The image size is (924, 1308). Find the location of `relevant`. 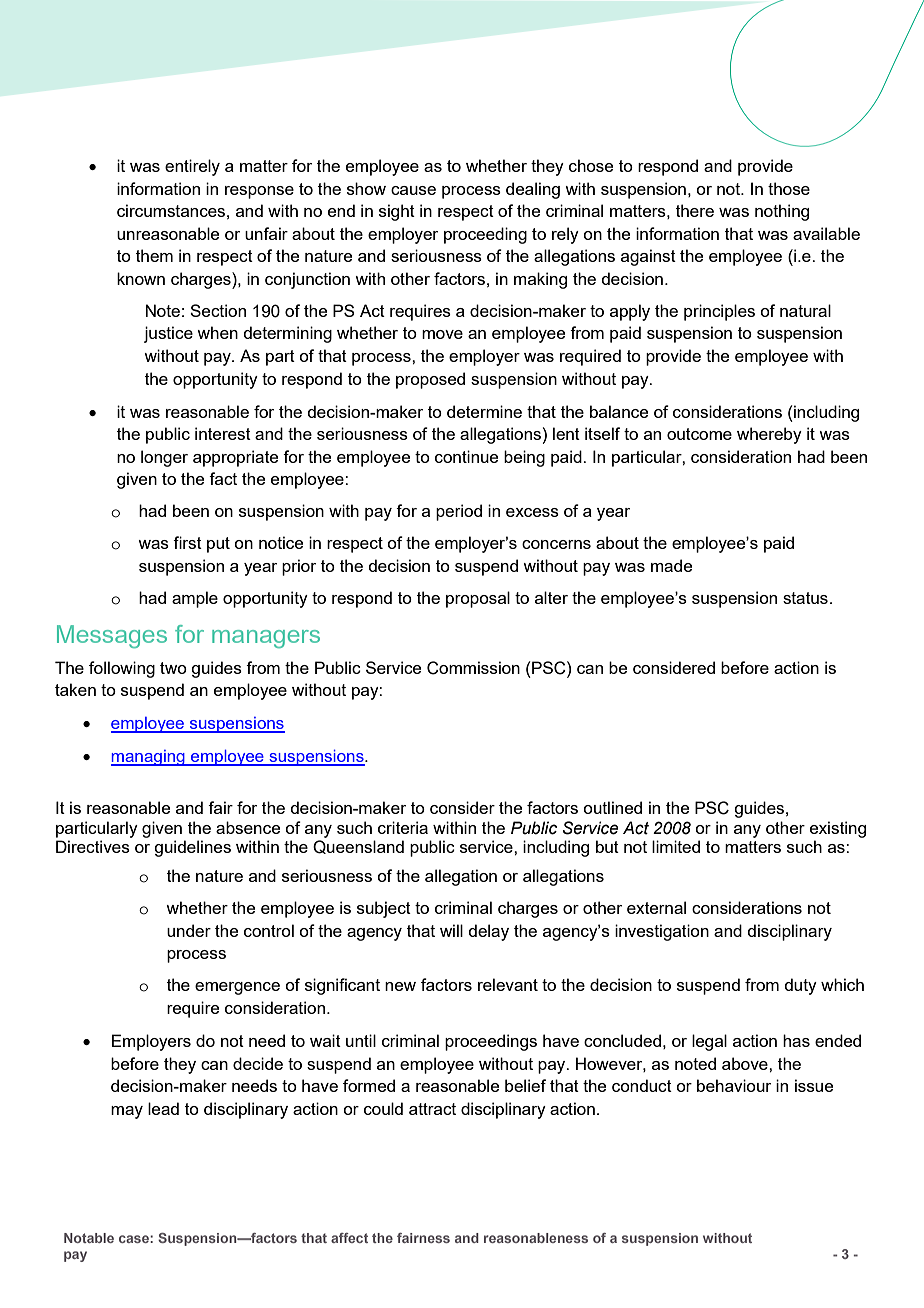

relevant is located at coordinates (508, 984).
